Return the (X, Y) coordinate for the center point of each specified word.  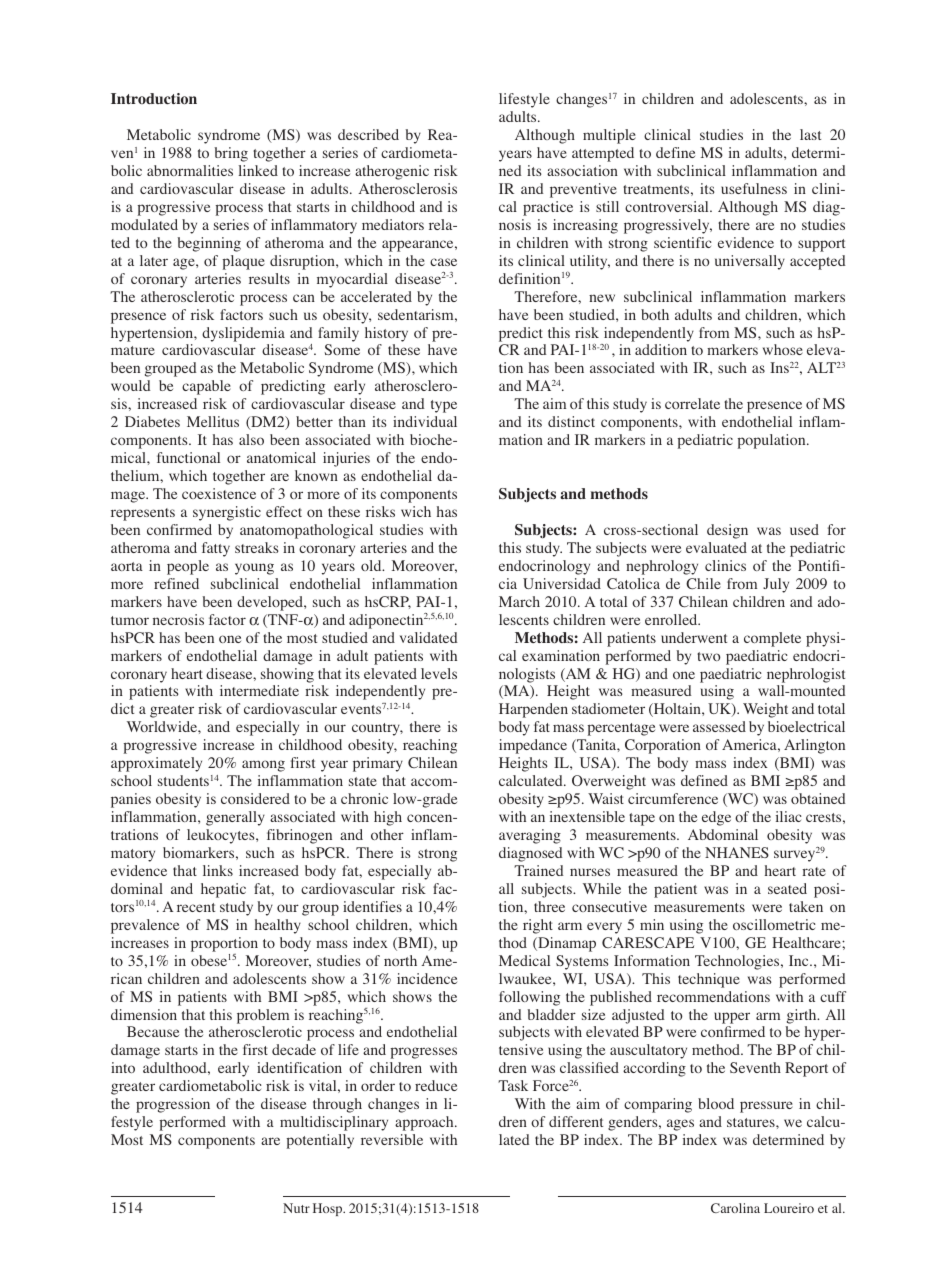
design (727, 531)
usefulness (754, 188)
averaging (530, 836)
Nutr (296, 1208)
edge (716, 818)
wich (416, 511)
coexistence (219, 493)
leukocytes (222, 836)
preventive (583, 190)
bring (231, 154)
